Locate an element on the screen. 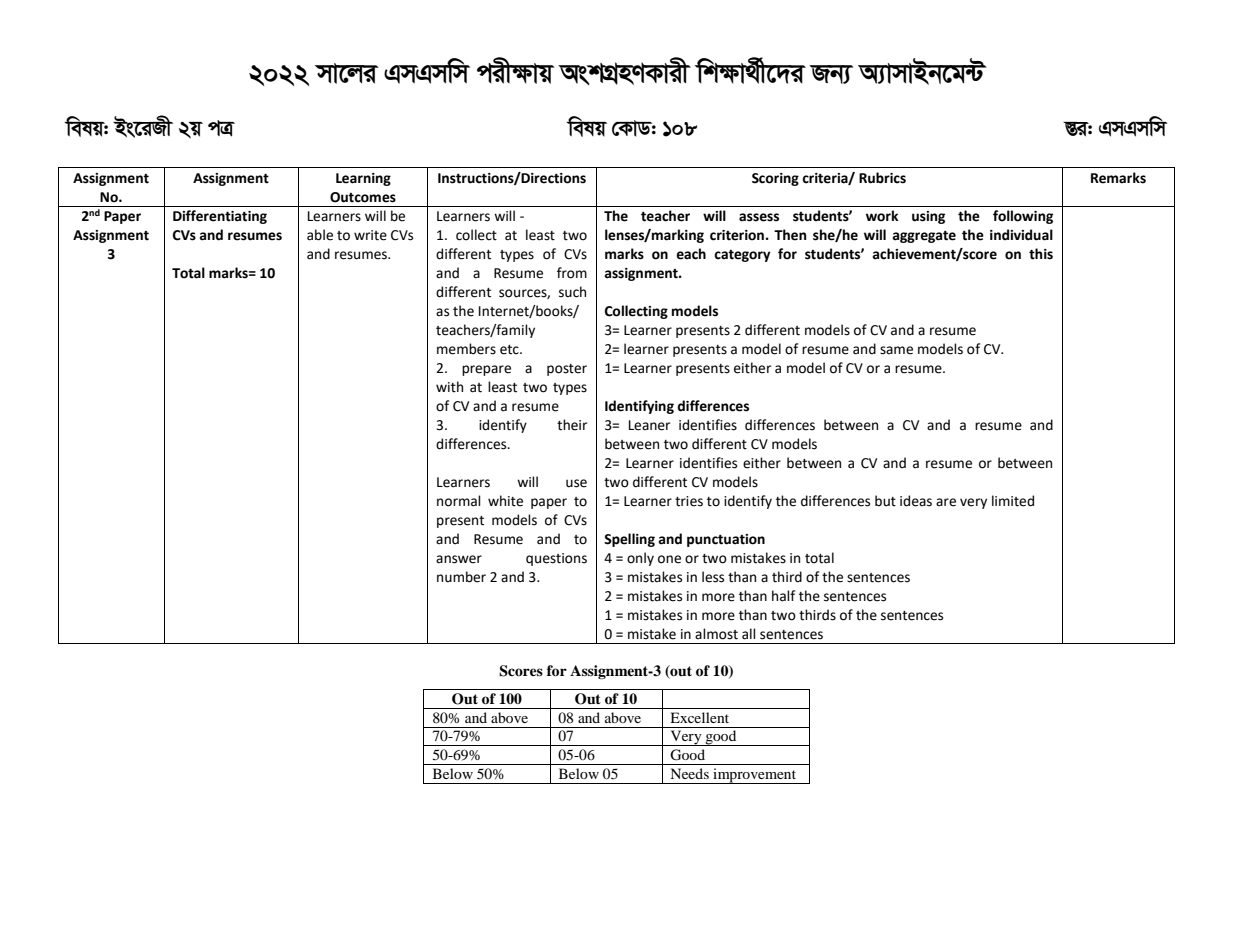 This screenshot has width=1233, height=952. Outcomes is located at coordinates (363, 197).
